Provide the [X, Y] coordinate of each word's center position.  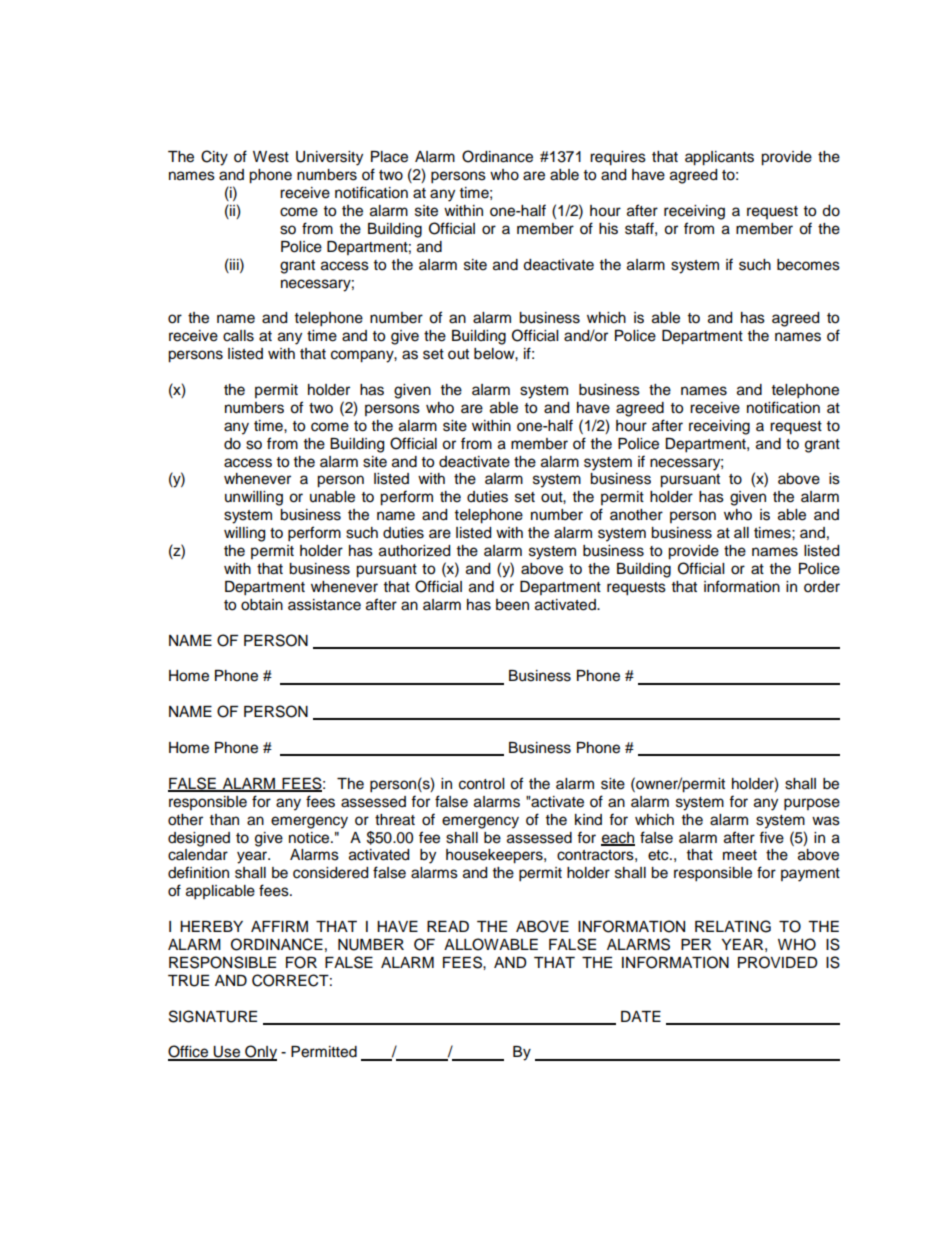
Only [260, 1053]
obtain [262, 605]
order [822, 587]
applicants [719, 158]
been [512, 605]
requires [618, 158]
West [271, 157]
